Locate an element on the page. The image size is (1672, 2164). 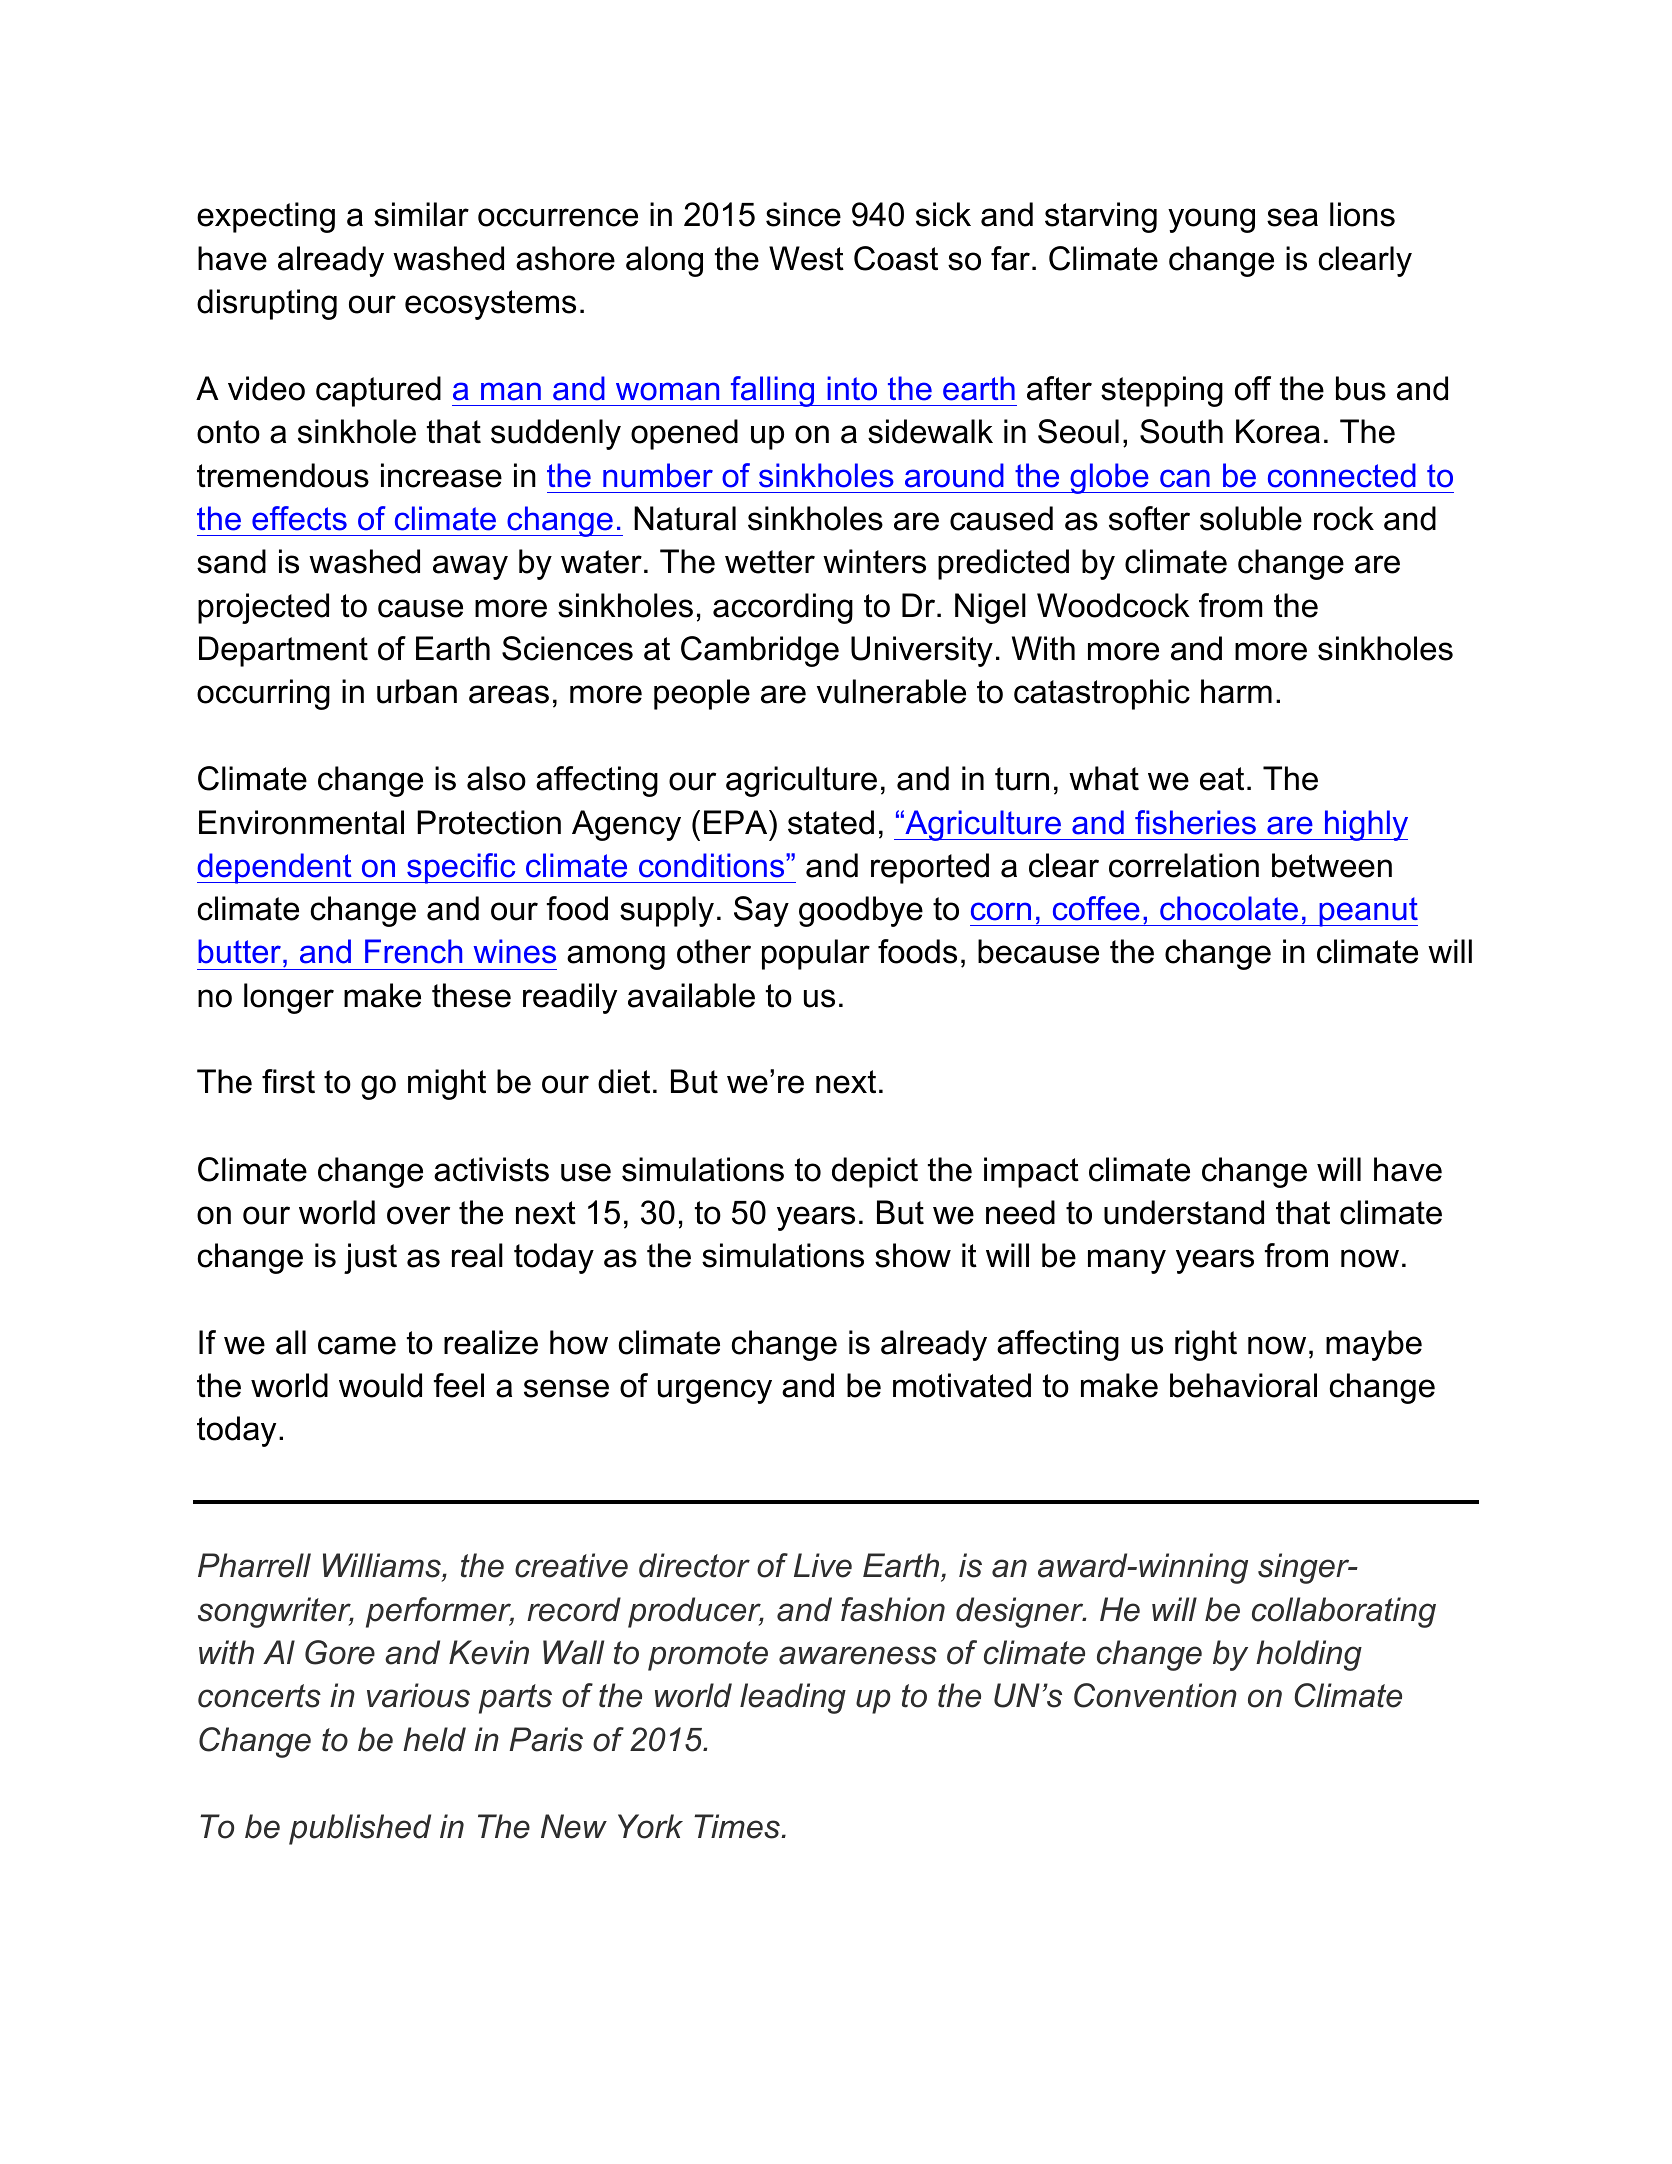
understand is located at coordinates (1184, 1212).
